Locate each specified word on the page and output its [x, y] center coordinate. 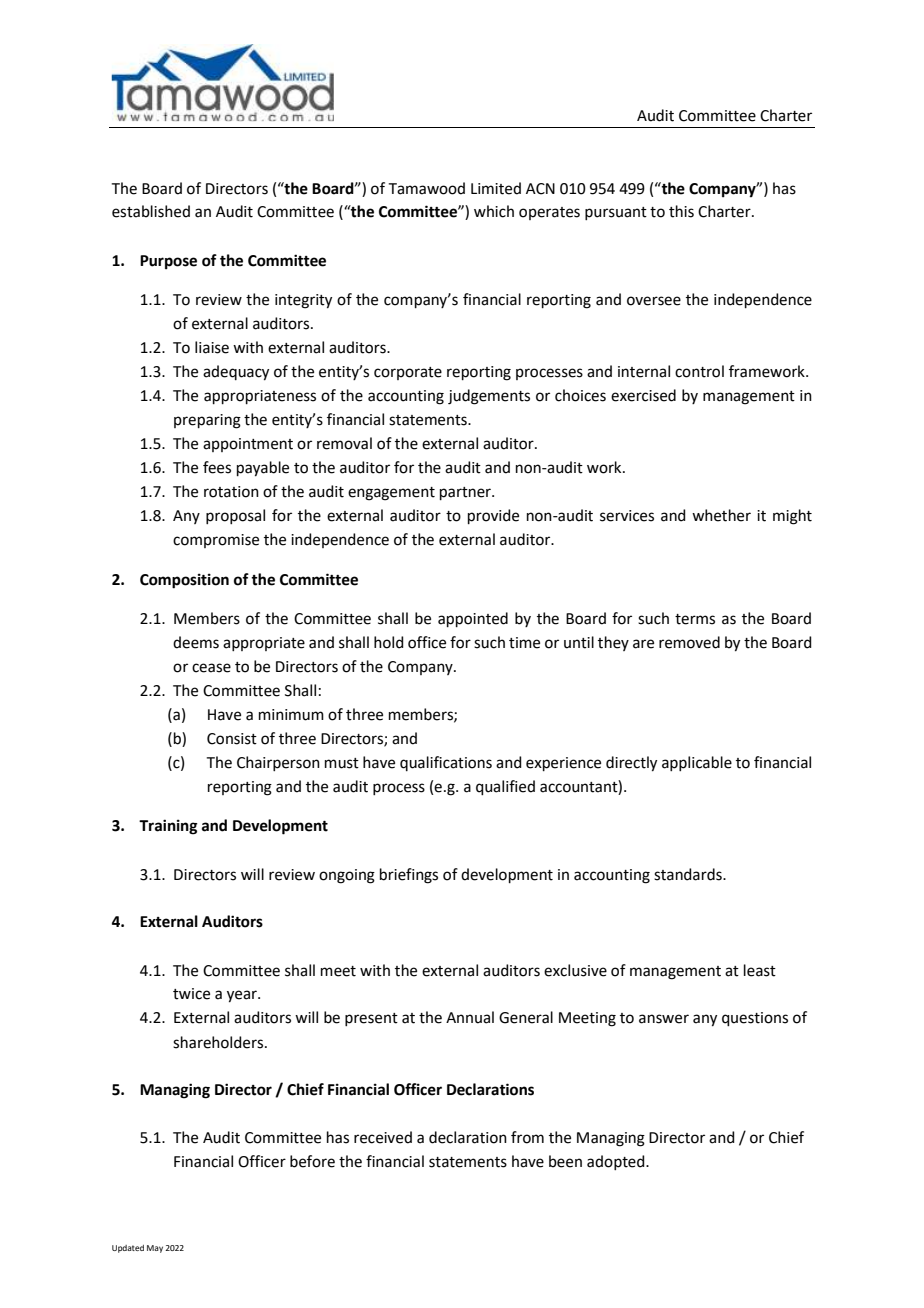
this [681, 211]
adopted [617, 1162]
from [527, 1137]
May [155, 1249]
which [494, 211]
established [151, 211]
